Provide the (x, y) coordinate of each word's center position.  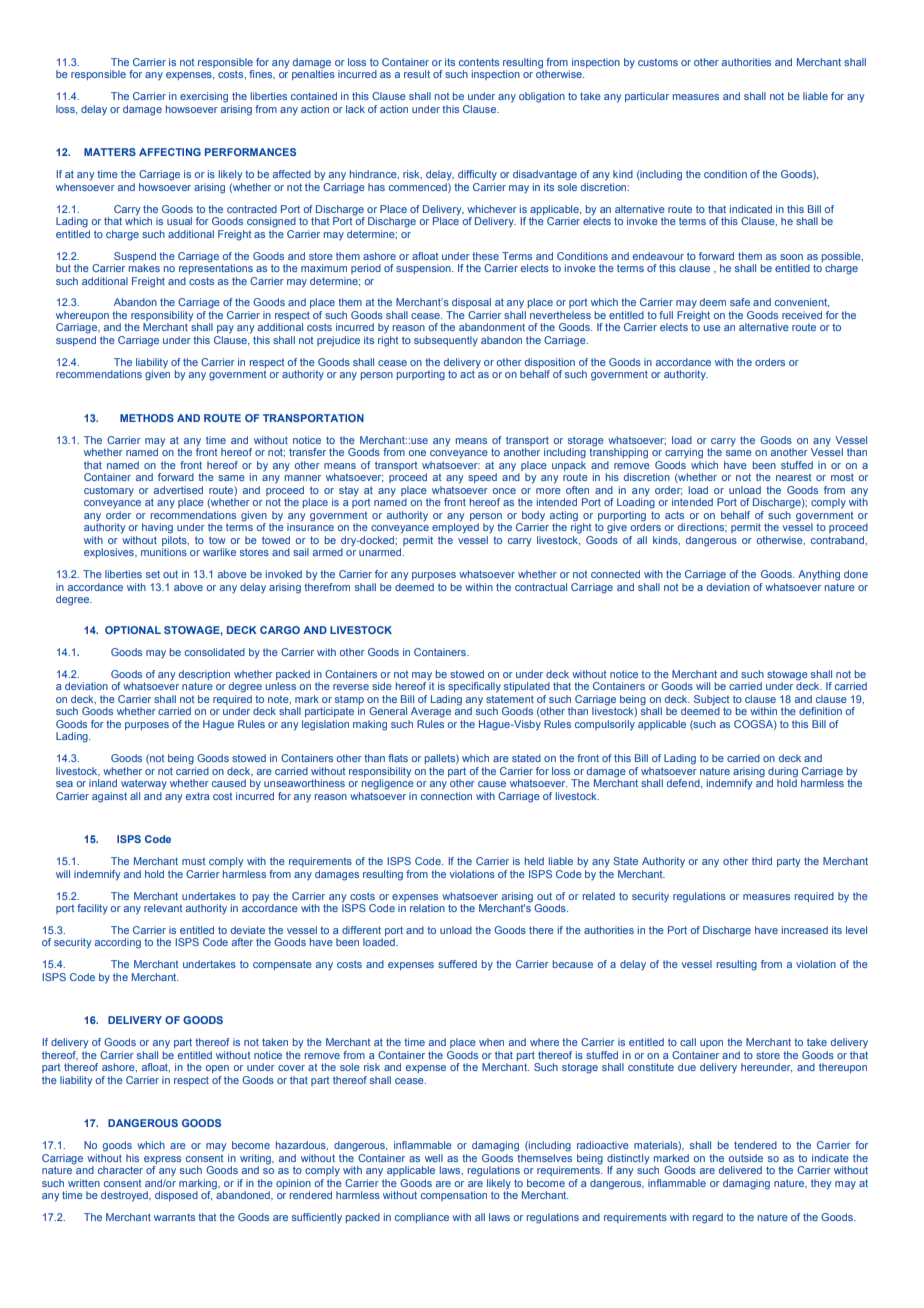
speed (482, 478)
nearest (793, 477)
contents (479, 62)
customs (658, 62)
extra (197, 796)
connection (446, 796)
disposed (176, 1196)
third (762, 861)
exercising (204, 97)
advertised (178, 490)
